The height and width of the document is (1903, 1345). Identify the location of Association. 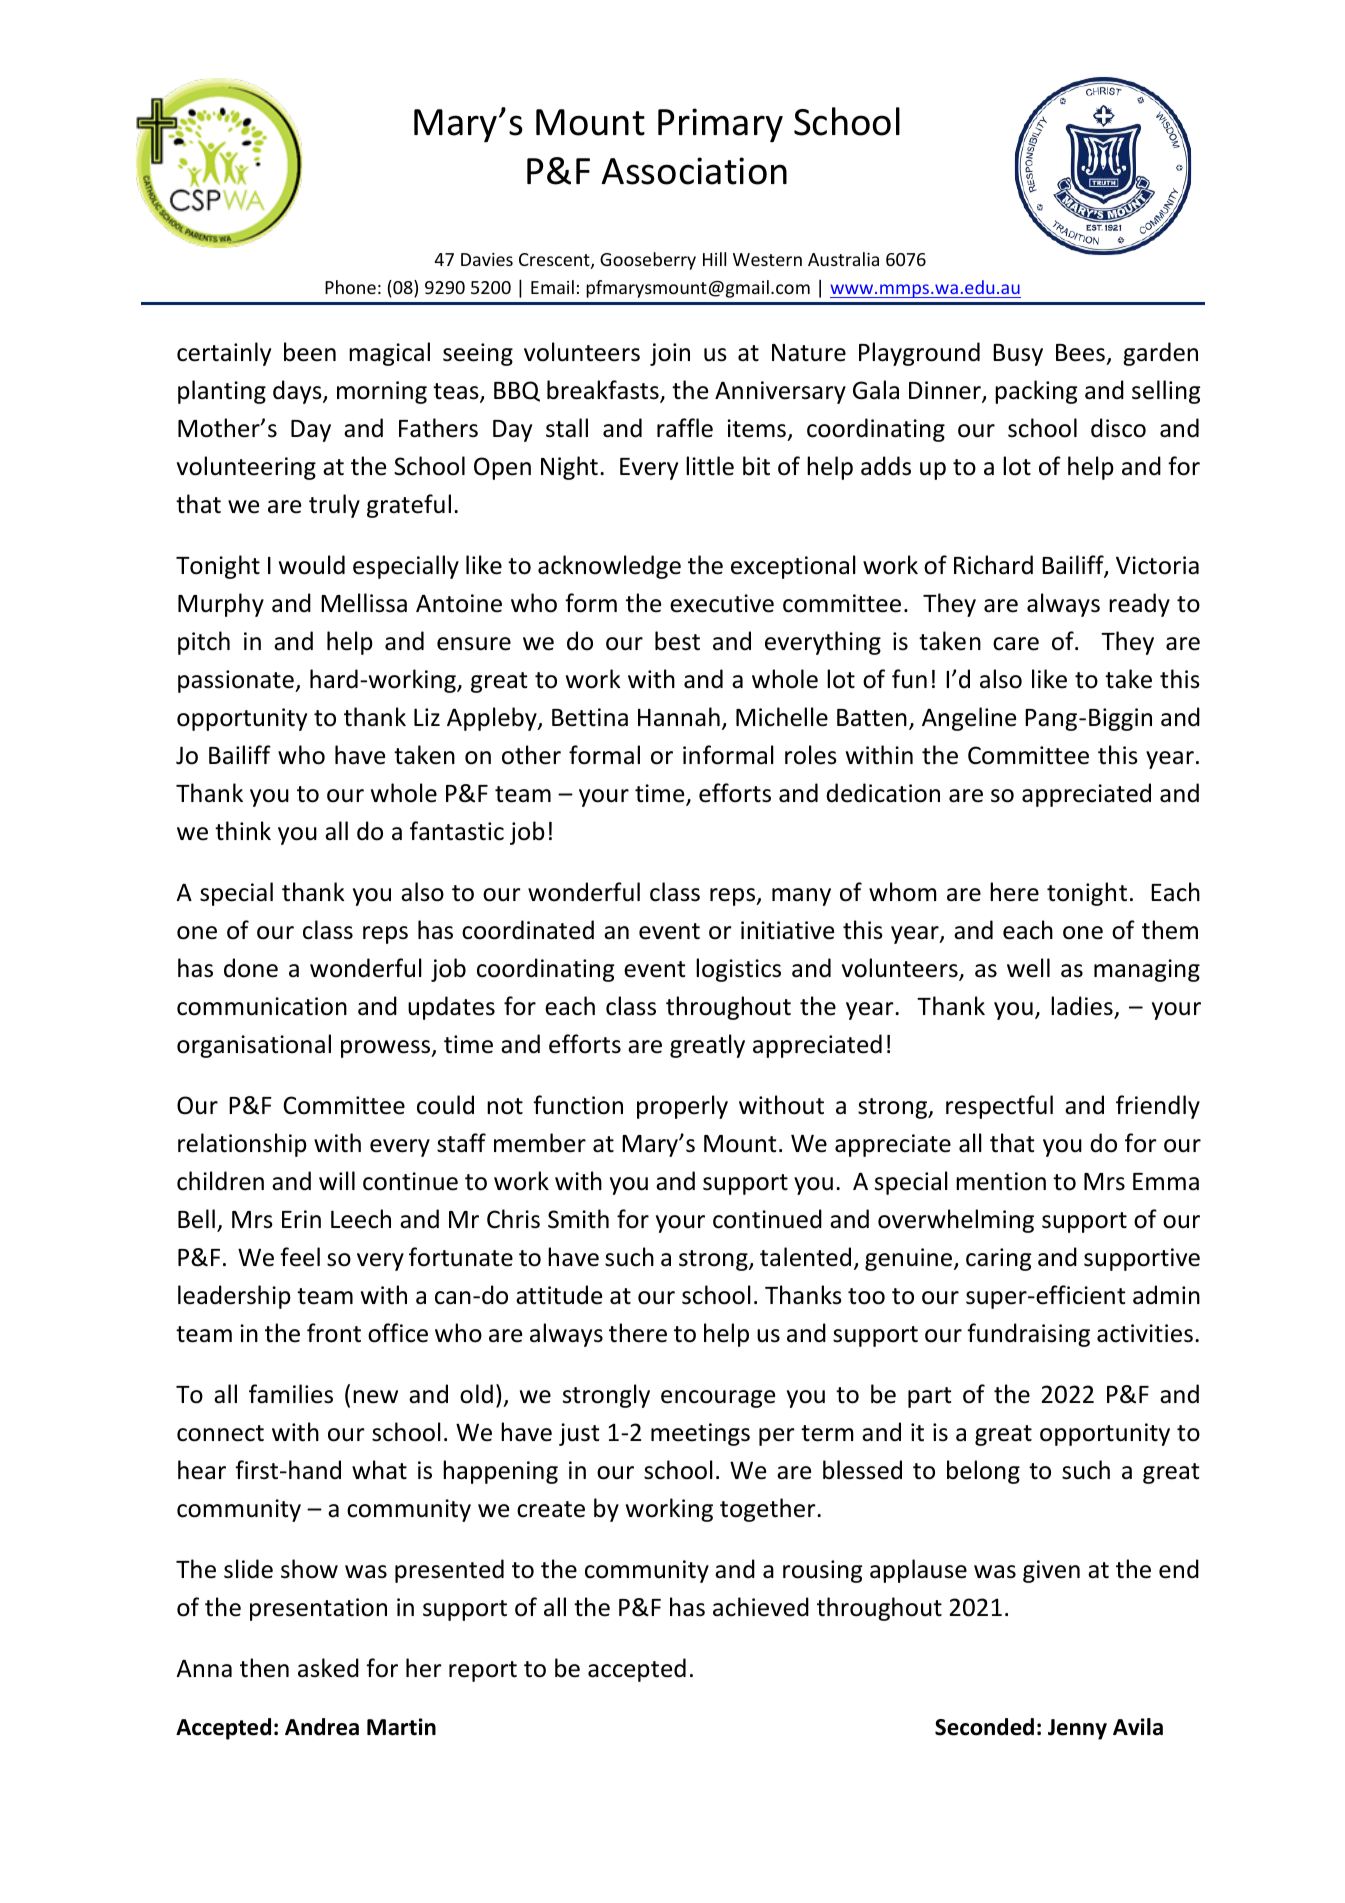
(694, 171).
